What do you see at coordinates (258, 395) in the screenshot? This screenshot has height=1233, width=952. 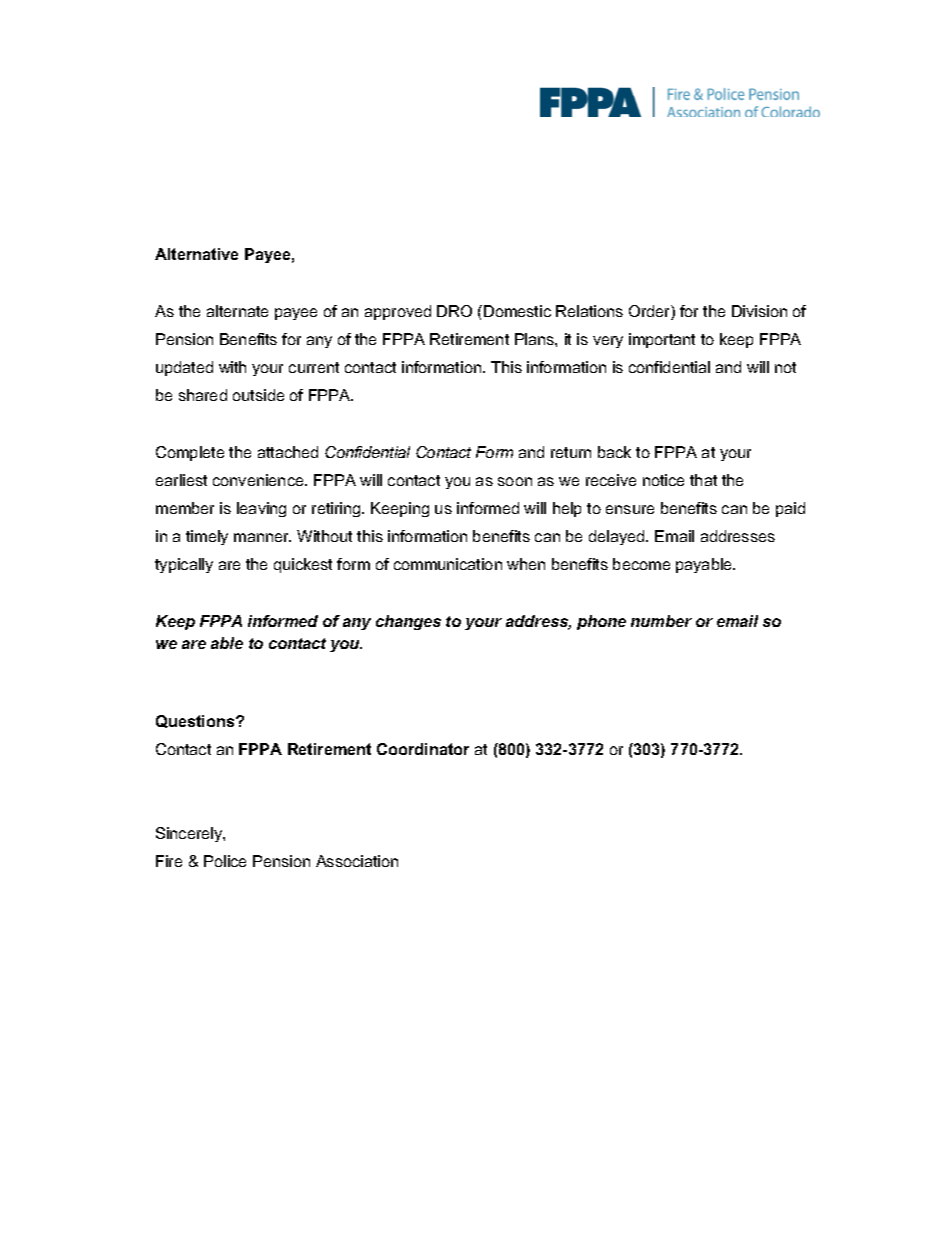 I see `outside` at bounding box center [258, 395].
